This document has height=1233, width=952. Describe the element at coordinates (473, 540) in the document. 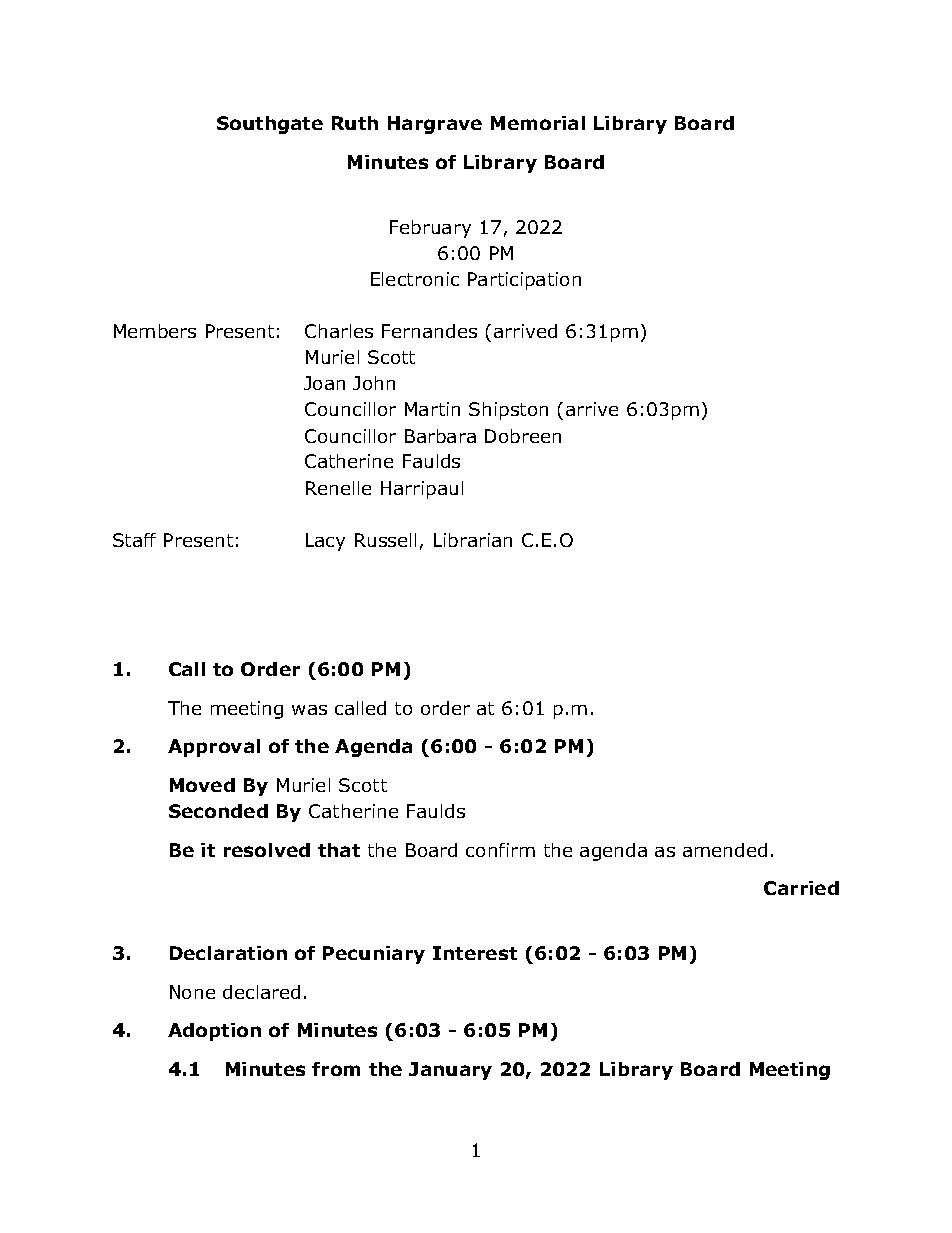

I see `Librarian` at that location.
